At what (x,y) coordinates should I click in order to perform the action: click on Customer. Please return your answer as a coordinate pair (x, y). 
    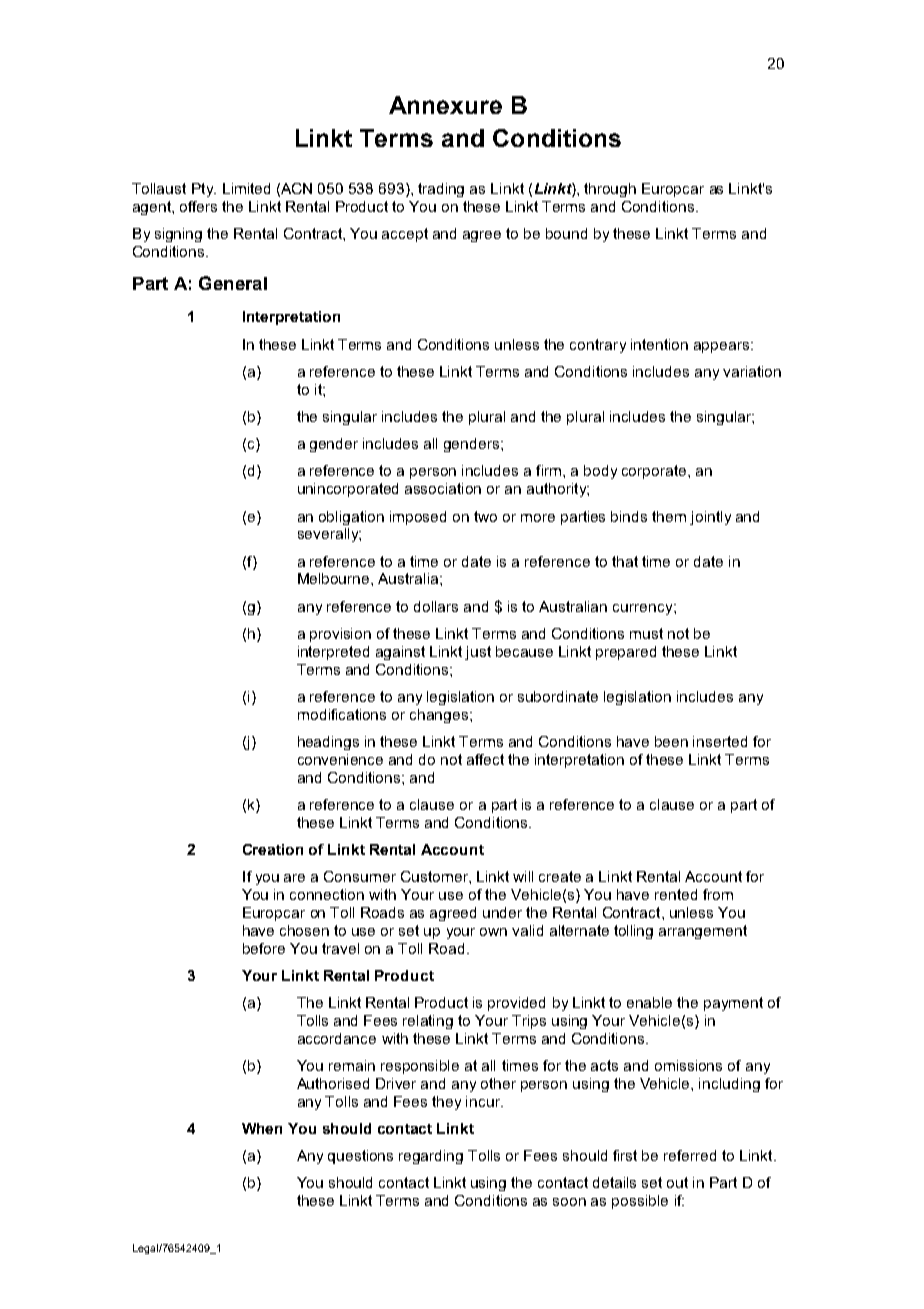
    Looking at the image, I should click on (435, 876).
